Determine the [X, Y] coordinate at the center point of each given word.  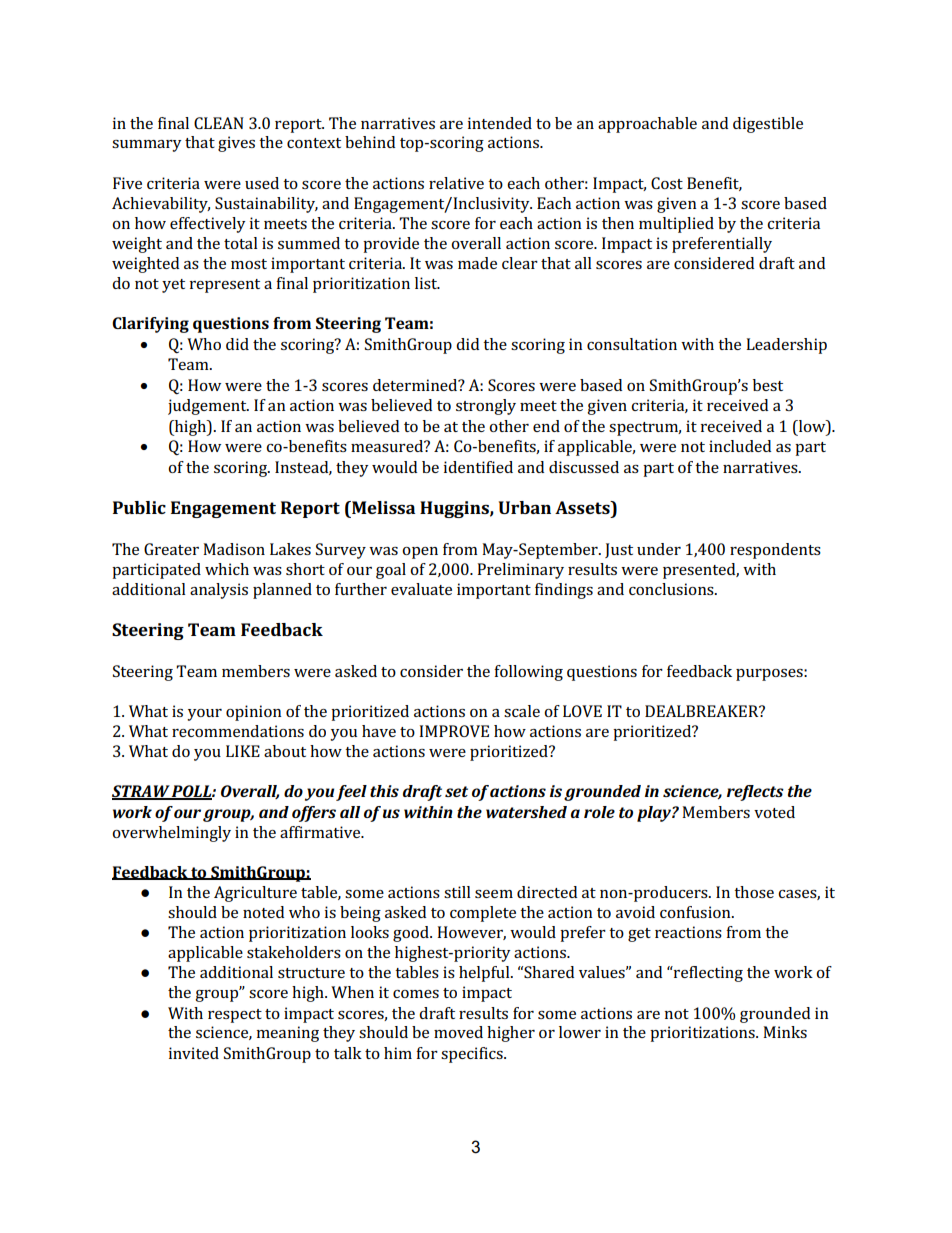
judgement [208, 407]
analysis [219, 591]
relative [456, 183]
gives [236, 144]
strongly [486, 407]
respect [235, 1016]
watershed [526, 812]
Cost [667, 183]
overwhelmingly [171, 834]
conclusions [672, 589]
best [768, 385]
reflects [755, 793]
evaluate [421, 589]
